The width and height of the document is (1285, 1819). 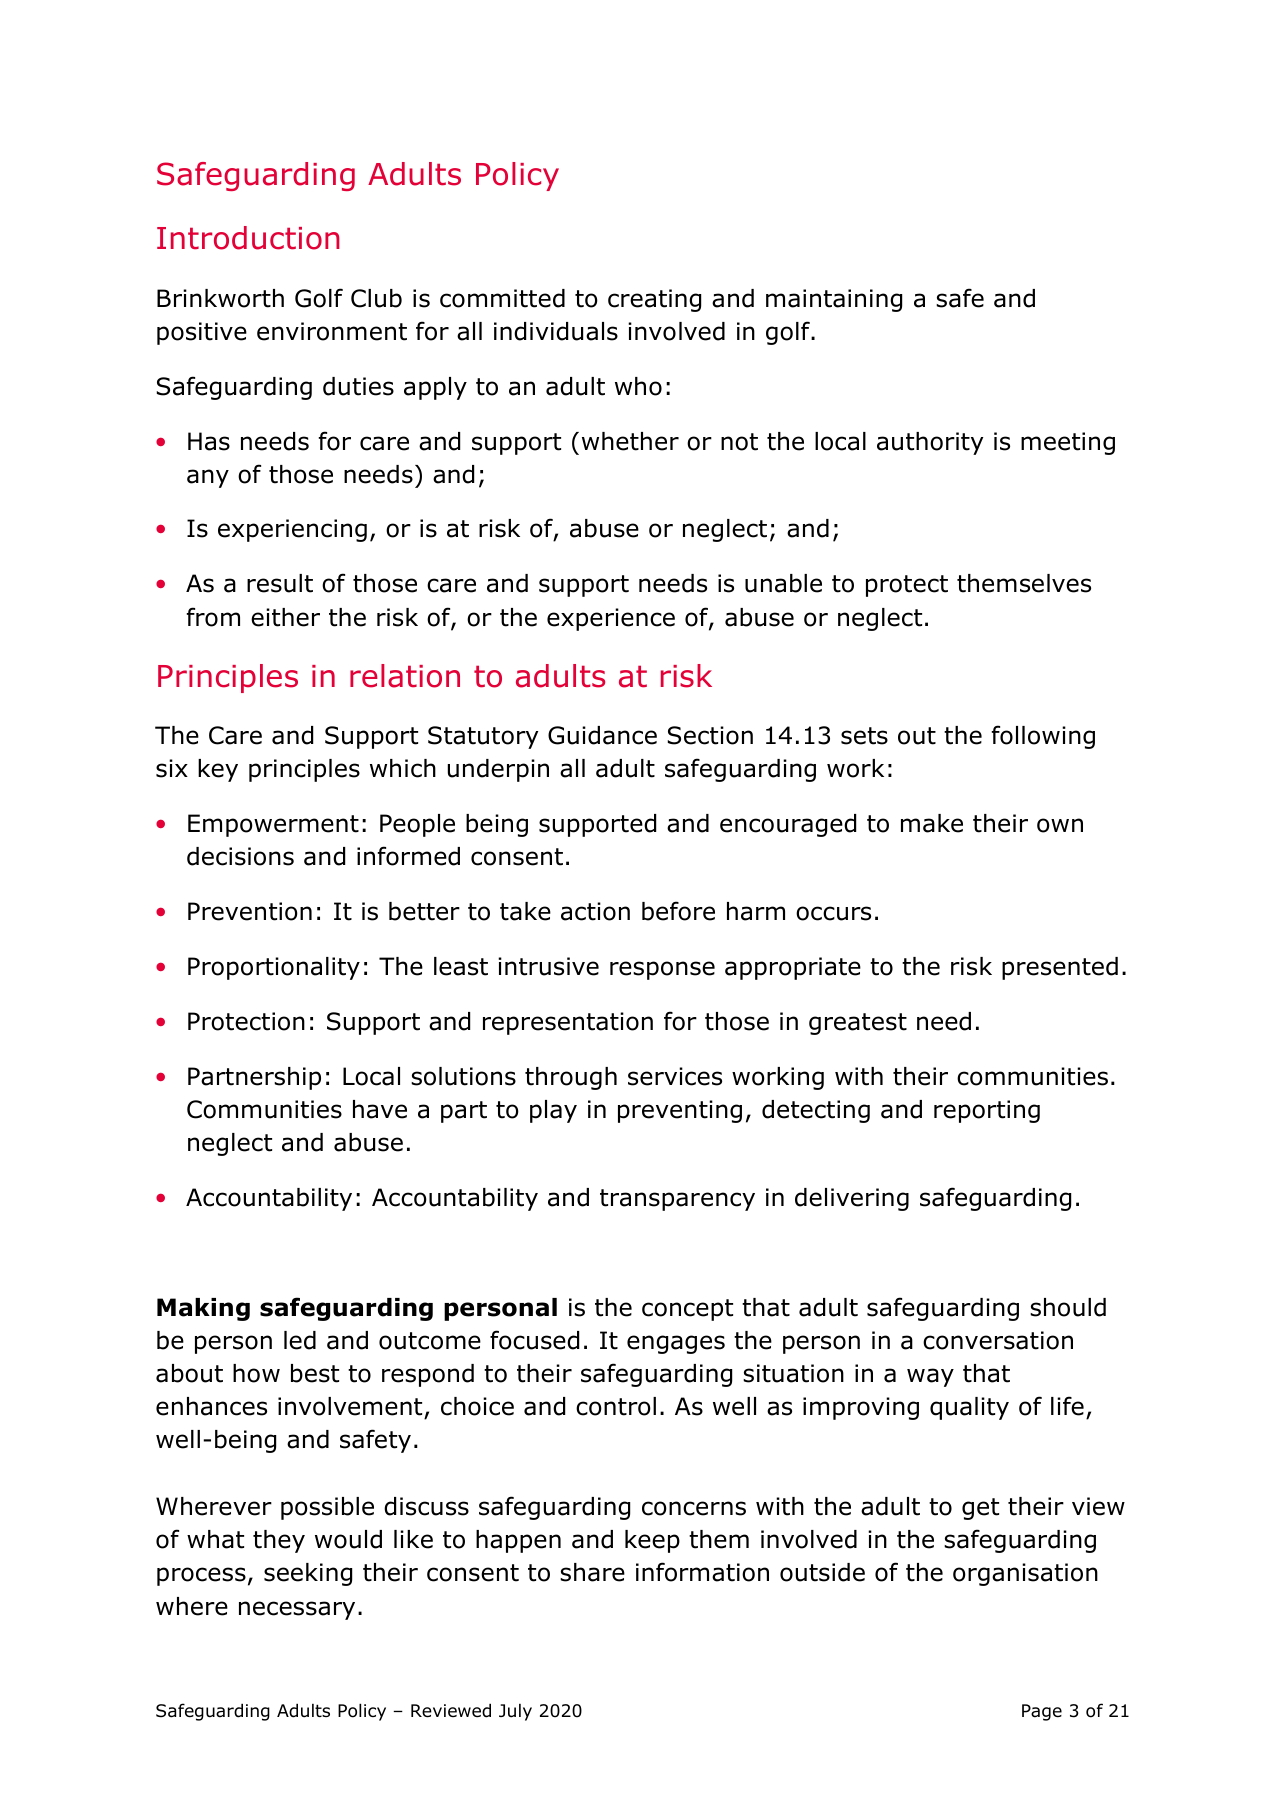 I want to click on following, so click(x=1043, y=737).
